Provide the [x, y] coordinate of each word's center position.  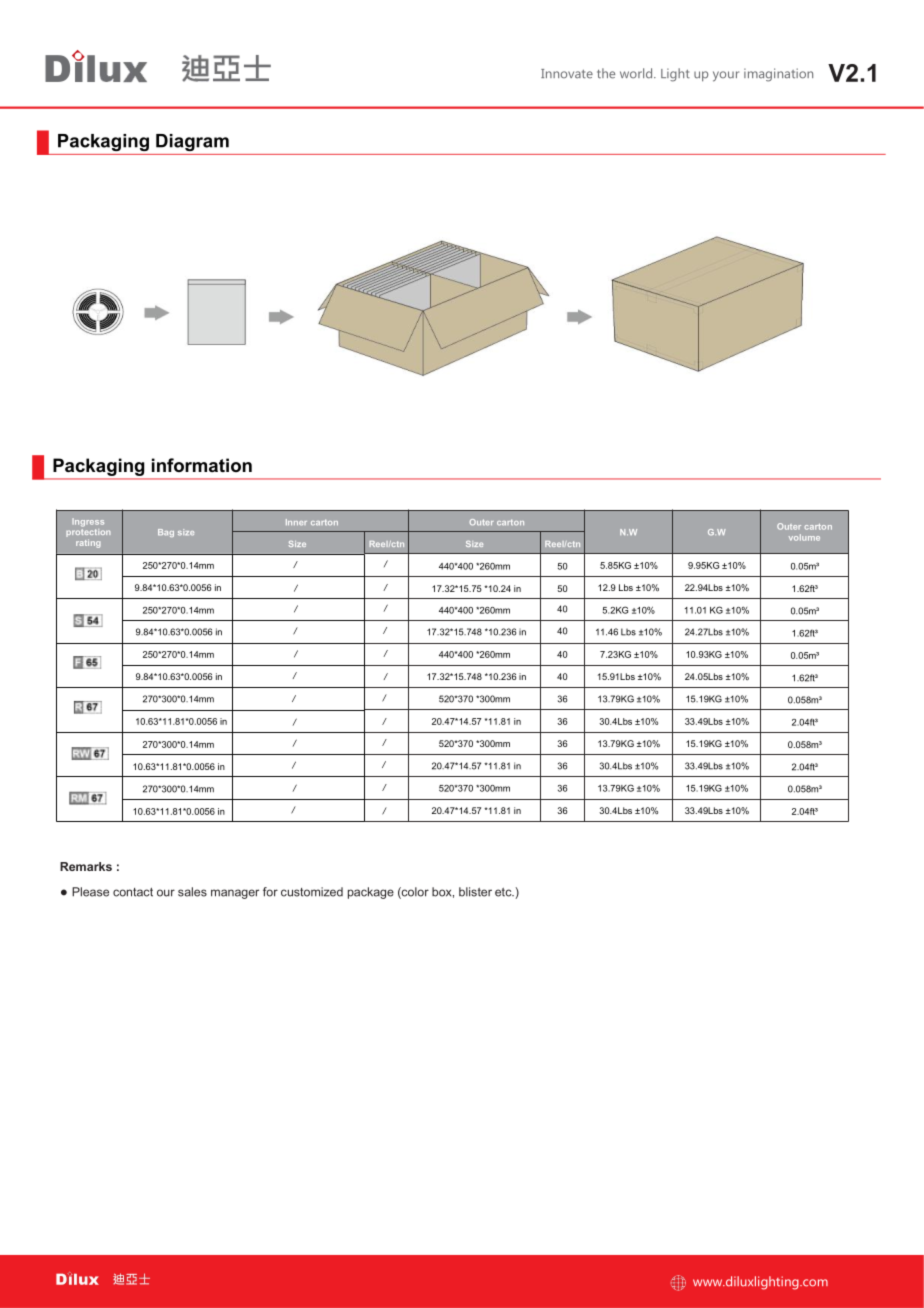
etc [504, 892]
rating [88, 543]
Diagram [192, 142]
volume [804, 537]
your [726, 76]
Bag [166, 533]
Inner [296, 522]
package [371, 893]
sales [192, 892]
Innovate [567, 74]
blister [475, 892]
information [202, 465]
